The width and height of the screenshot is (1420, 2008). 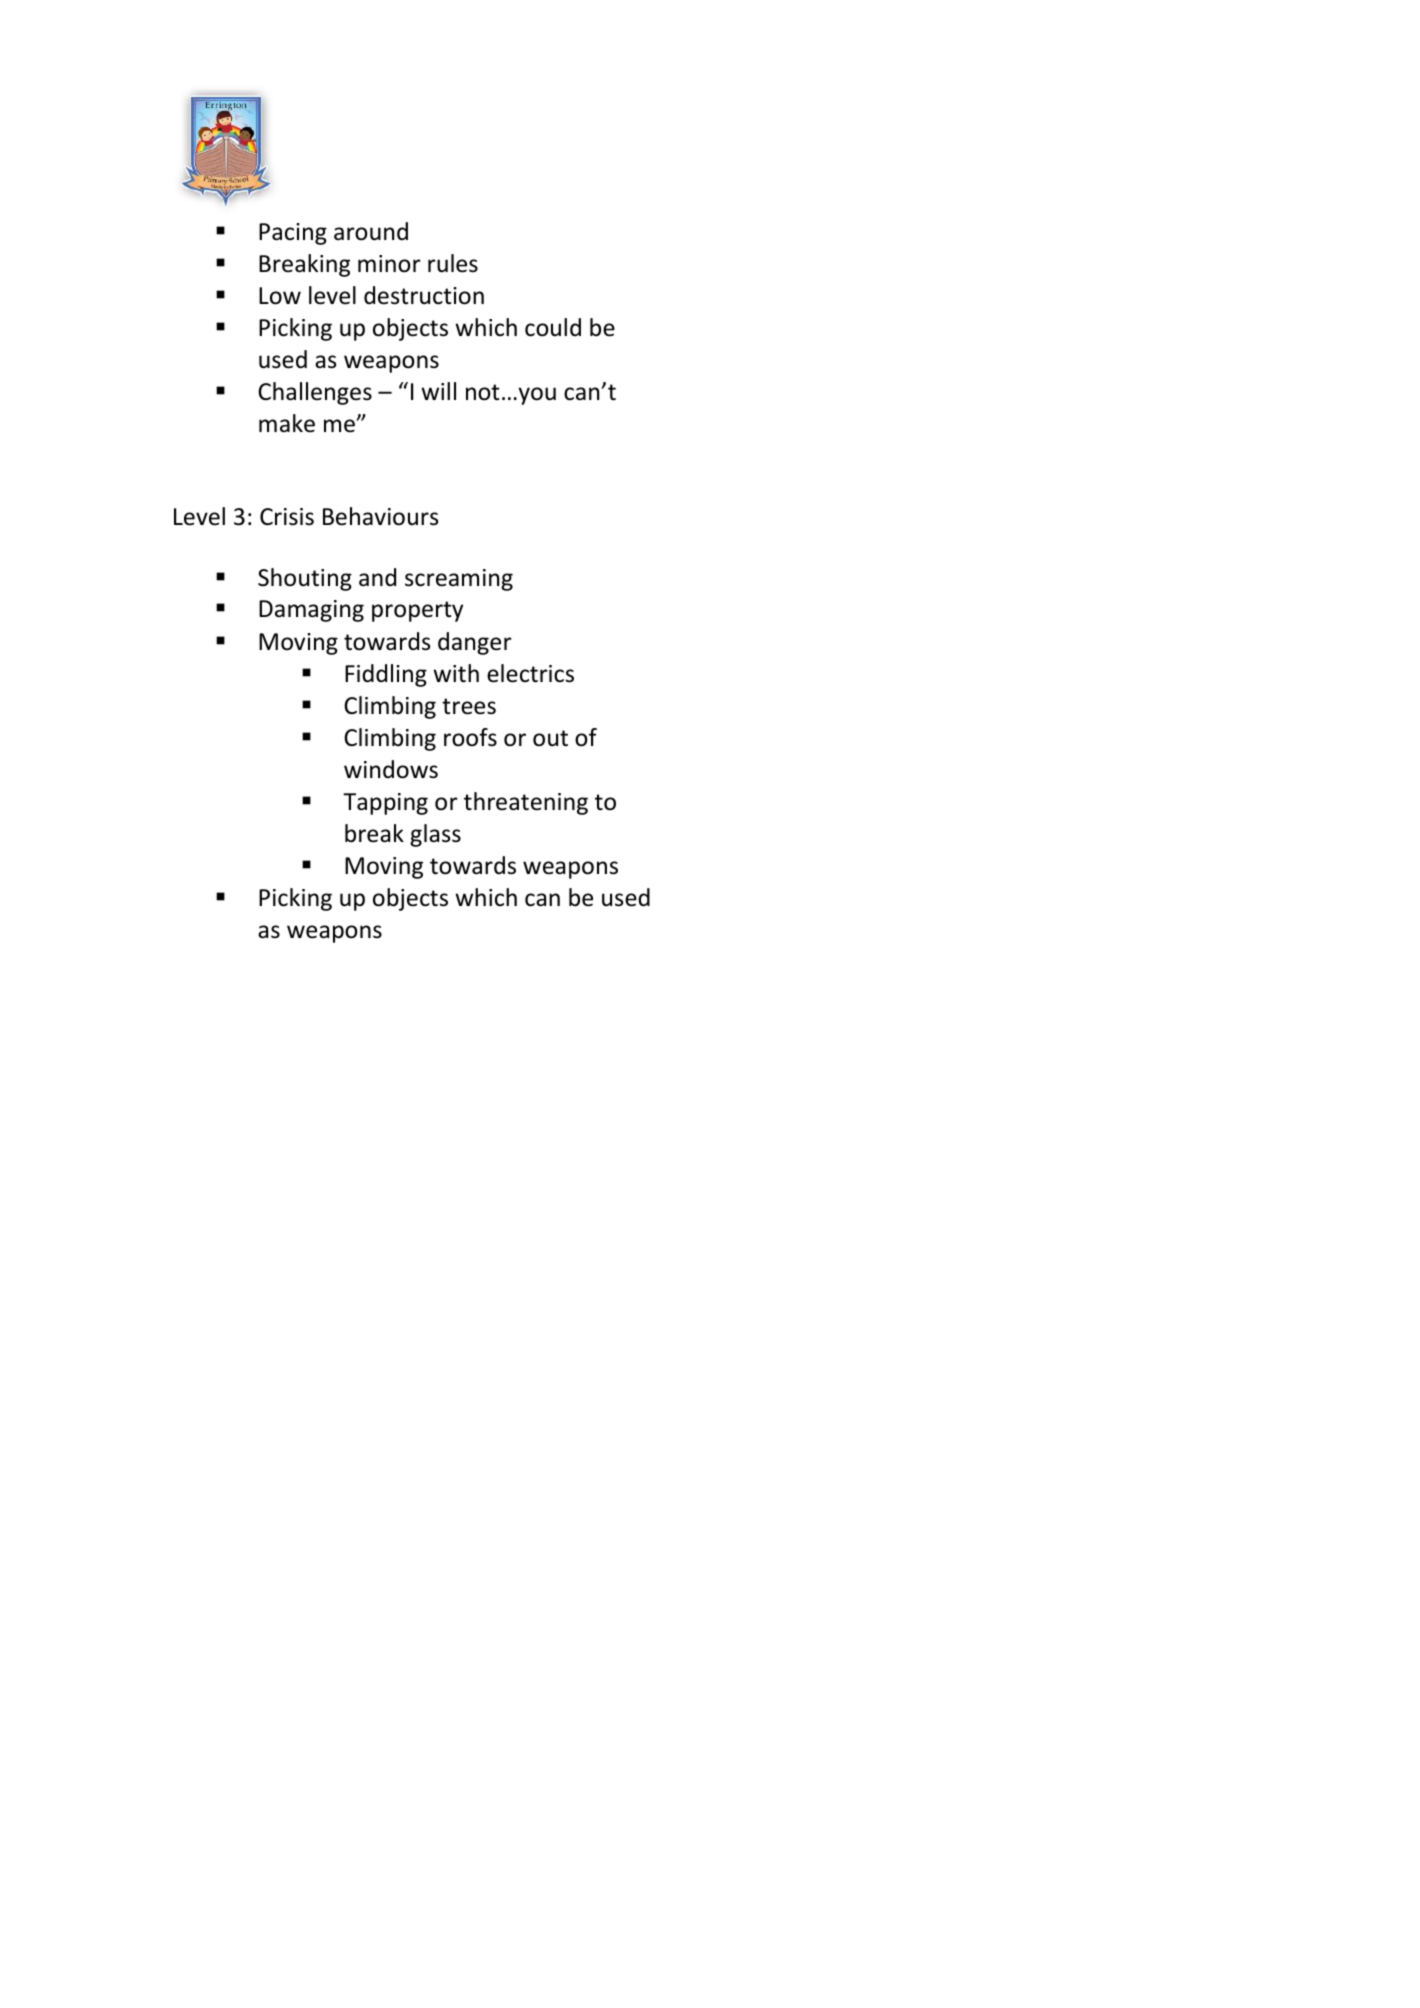 I want to click on Damaging, so click(x=311, y=611).
